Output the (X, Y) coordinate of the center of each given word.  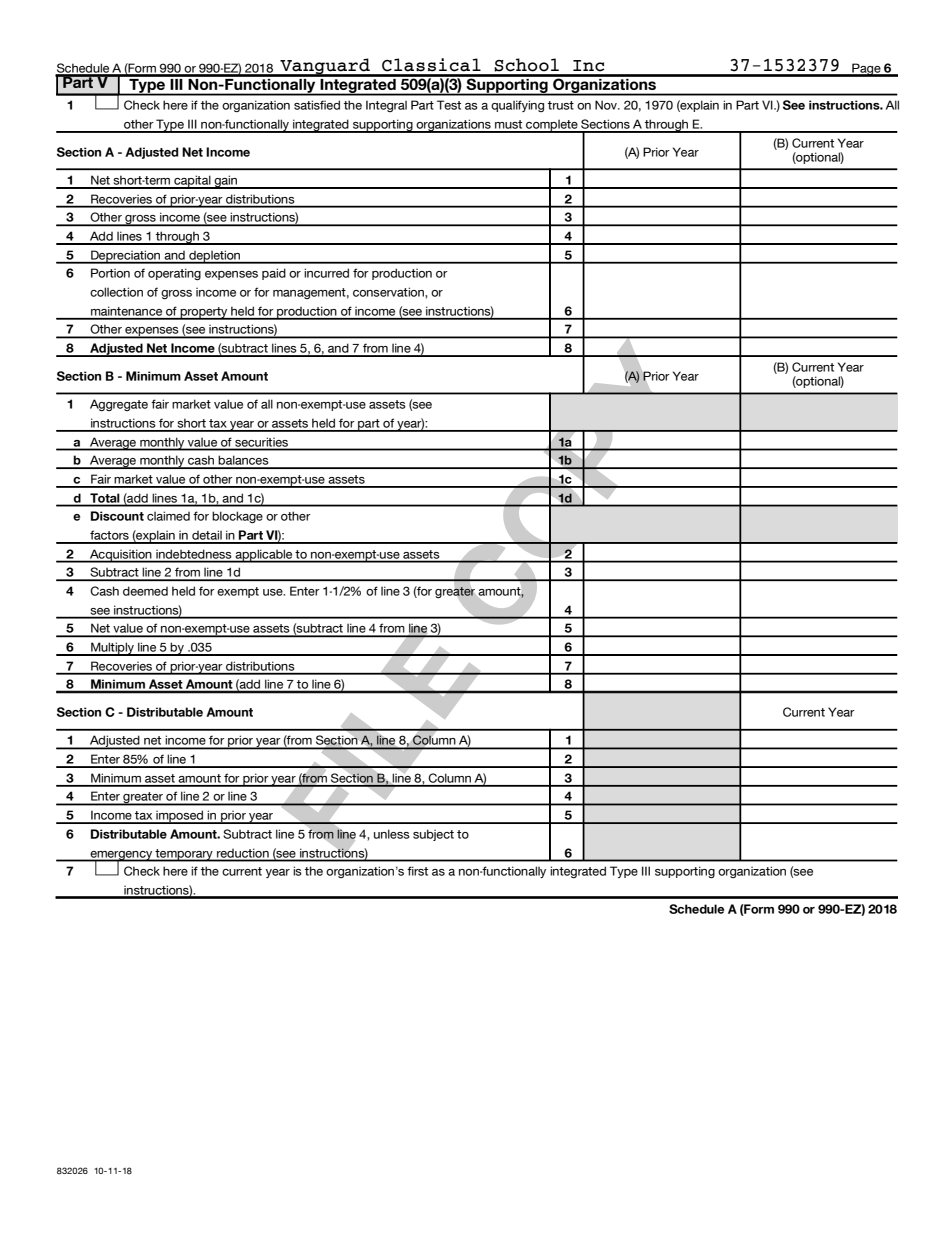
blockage (237, 517)
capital (192, 182)
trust (561, 105)
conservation (389, 292)
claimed (168, 516)
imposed (180, 817)
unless (392, 834)
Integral (386, 106)
